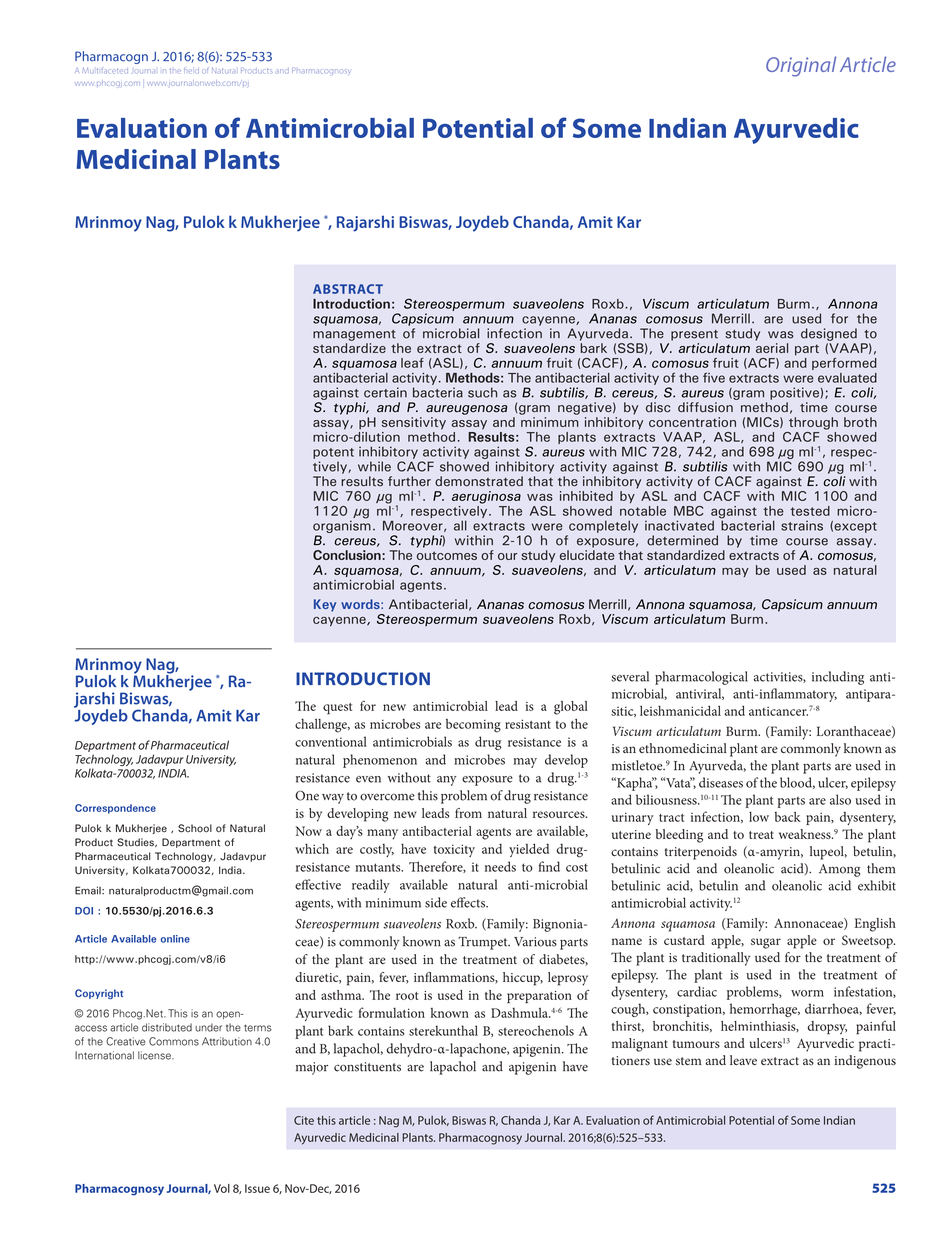 This page has height=1233, width=952. I want to click on designed, so click(829, 334).
